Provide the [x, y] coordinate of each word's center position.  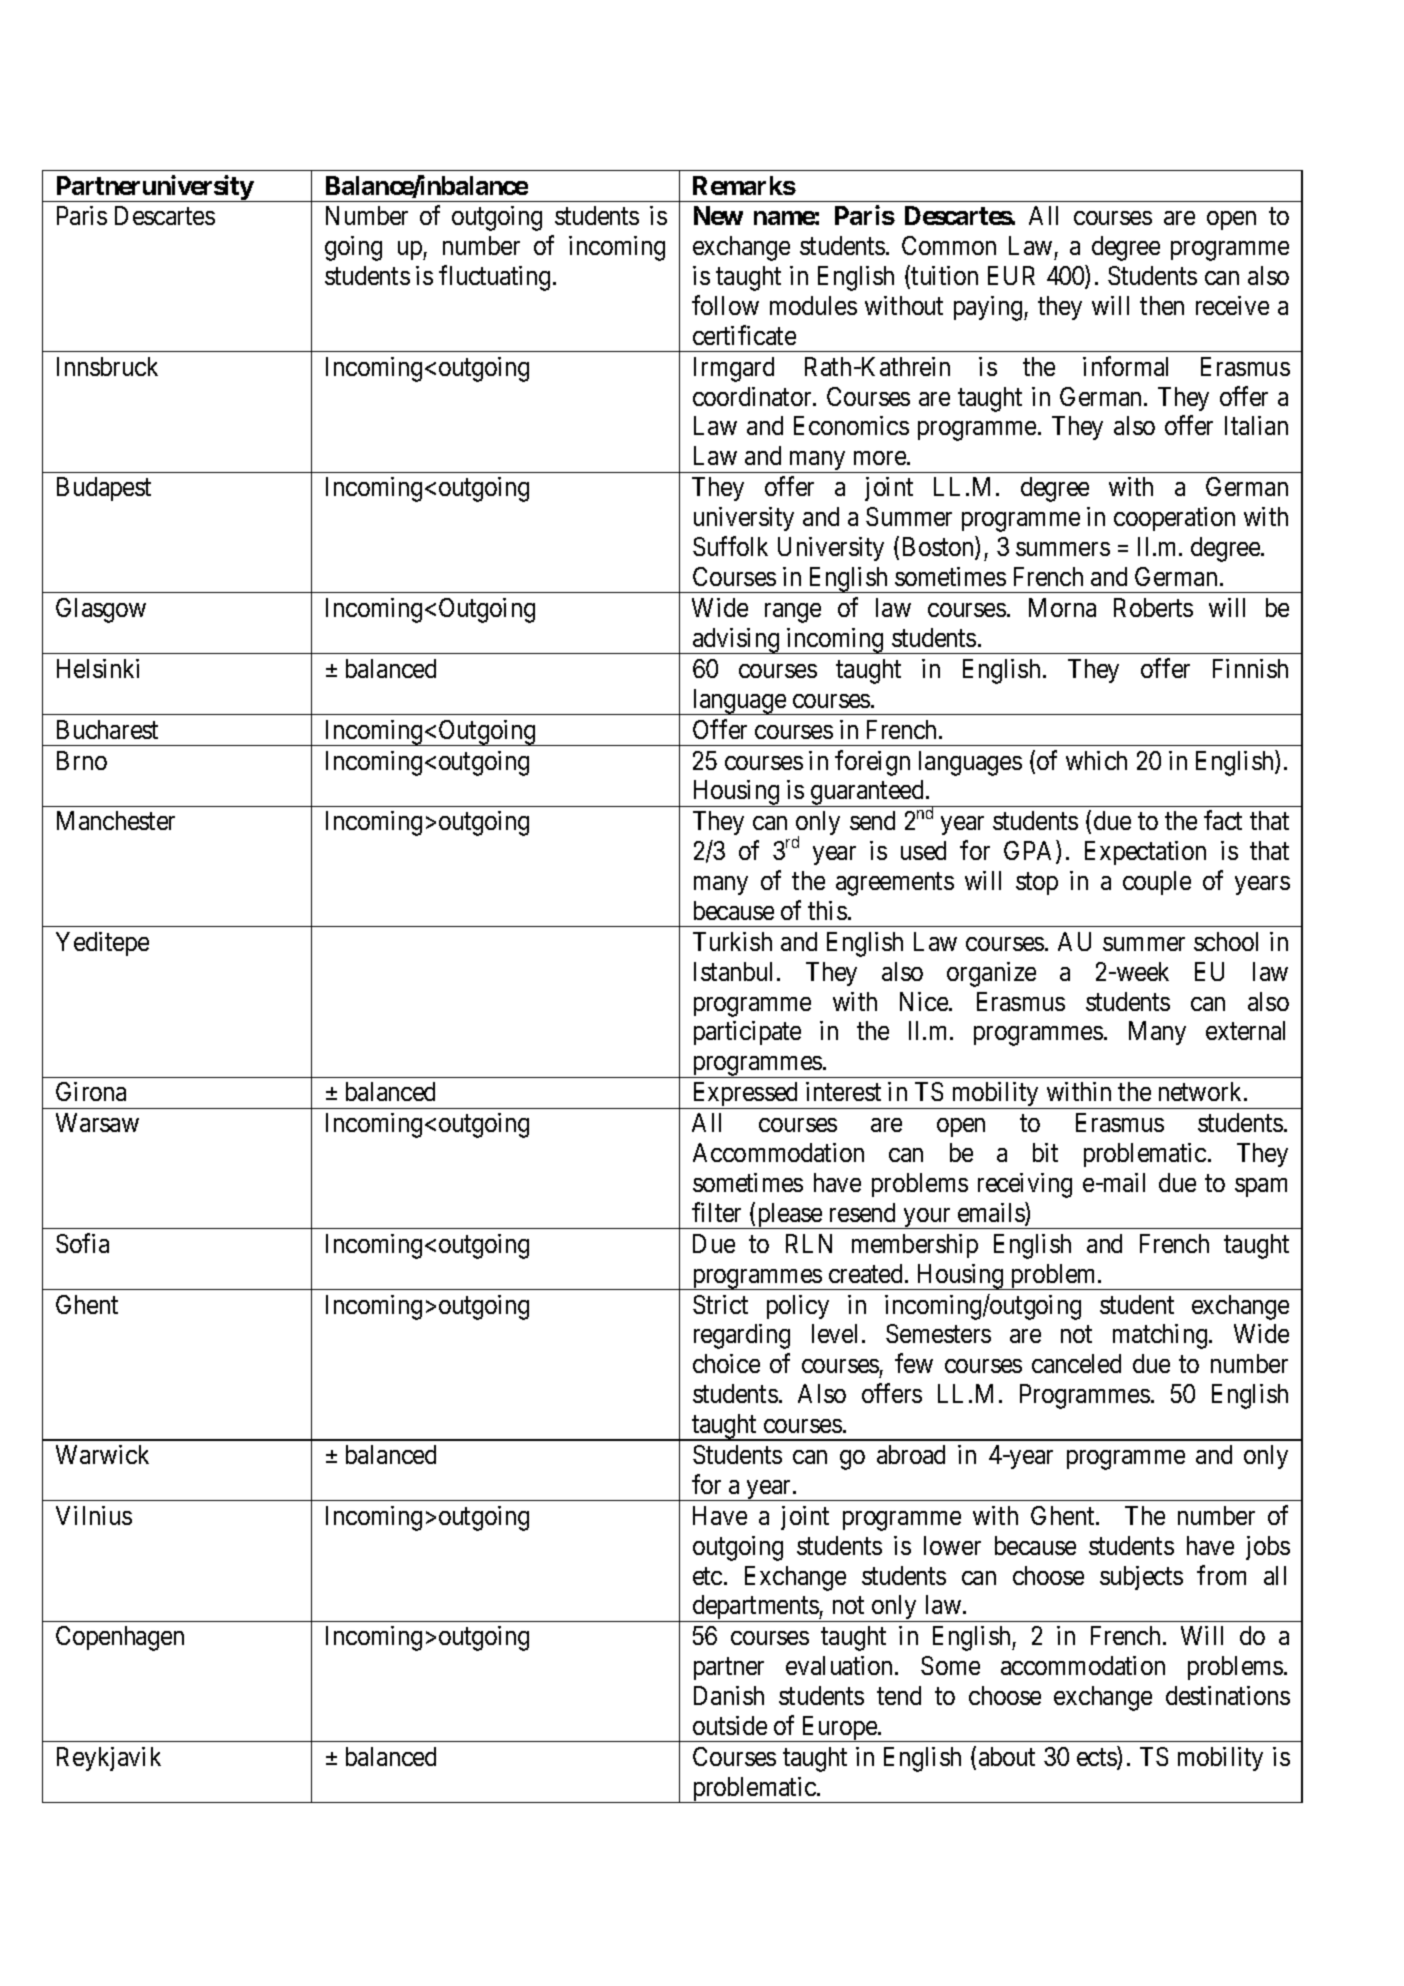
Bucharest [107, 729]
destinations [1228, 1695]
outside [730, 1725]
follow [725, 305]
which [1096, 760]
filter [716, 1212]
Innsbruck [107, 366]
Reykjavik [109, 1759]
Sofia [82, 1243]
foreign [872, 763]
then [1162, 305]
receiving [1025, 1185]
